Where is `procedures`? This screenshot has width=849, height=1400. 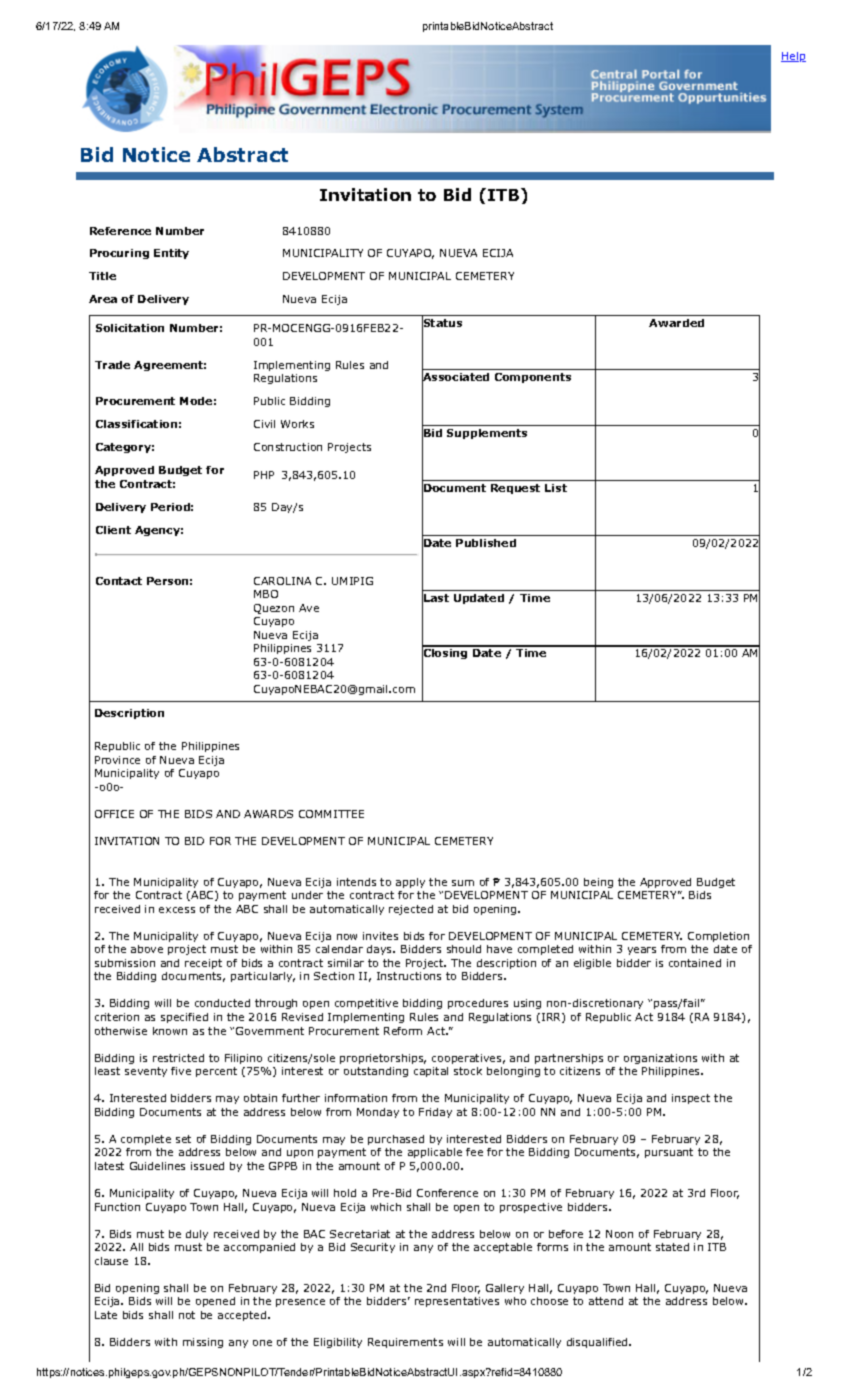 procedures is located at coordinates (478, 1004).
